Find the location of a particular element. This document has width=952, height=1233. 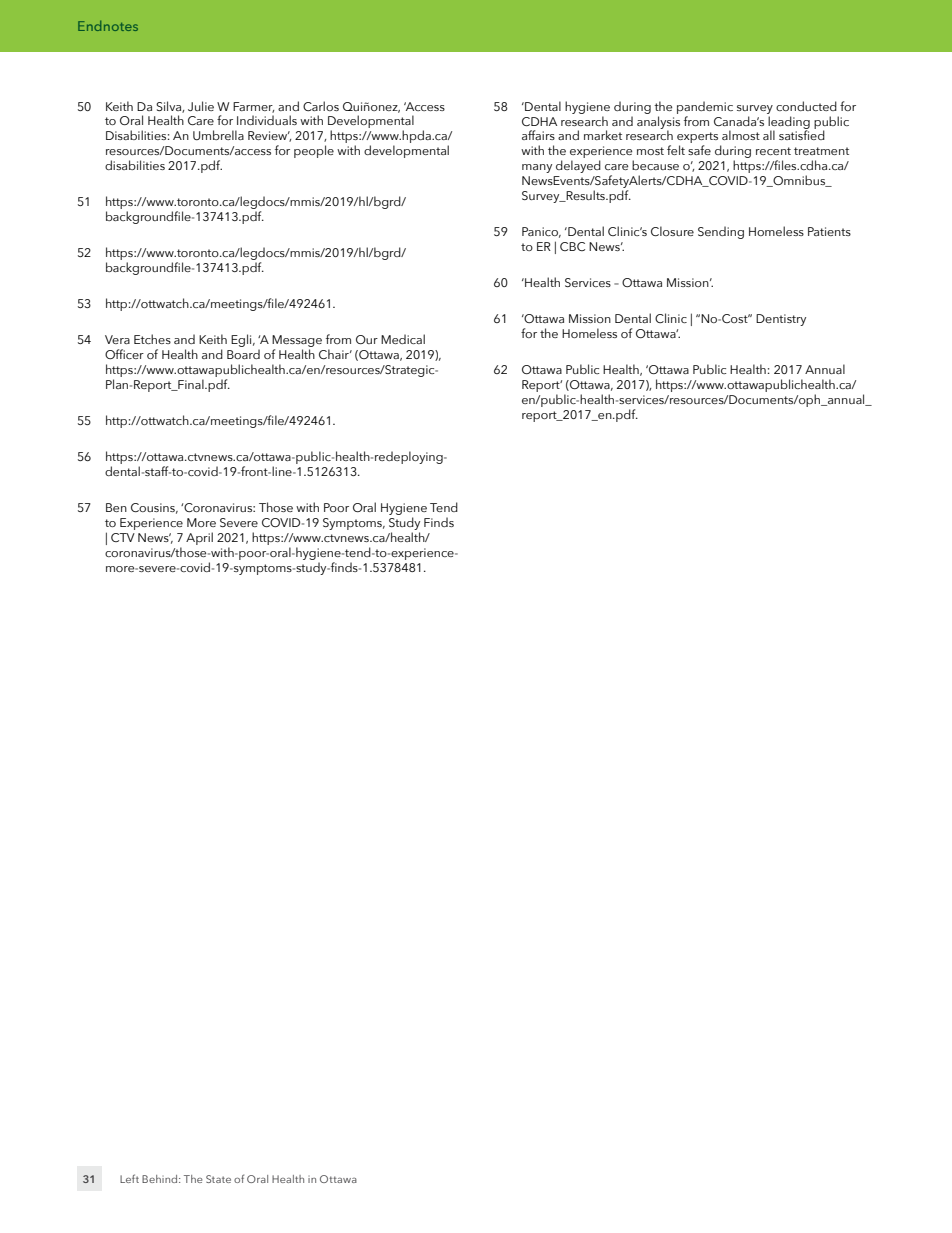

State is located at coordinates (218, 1179).
